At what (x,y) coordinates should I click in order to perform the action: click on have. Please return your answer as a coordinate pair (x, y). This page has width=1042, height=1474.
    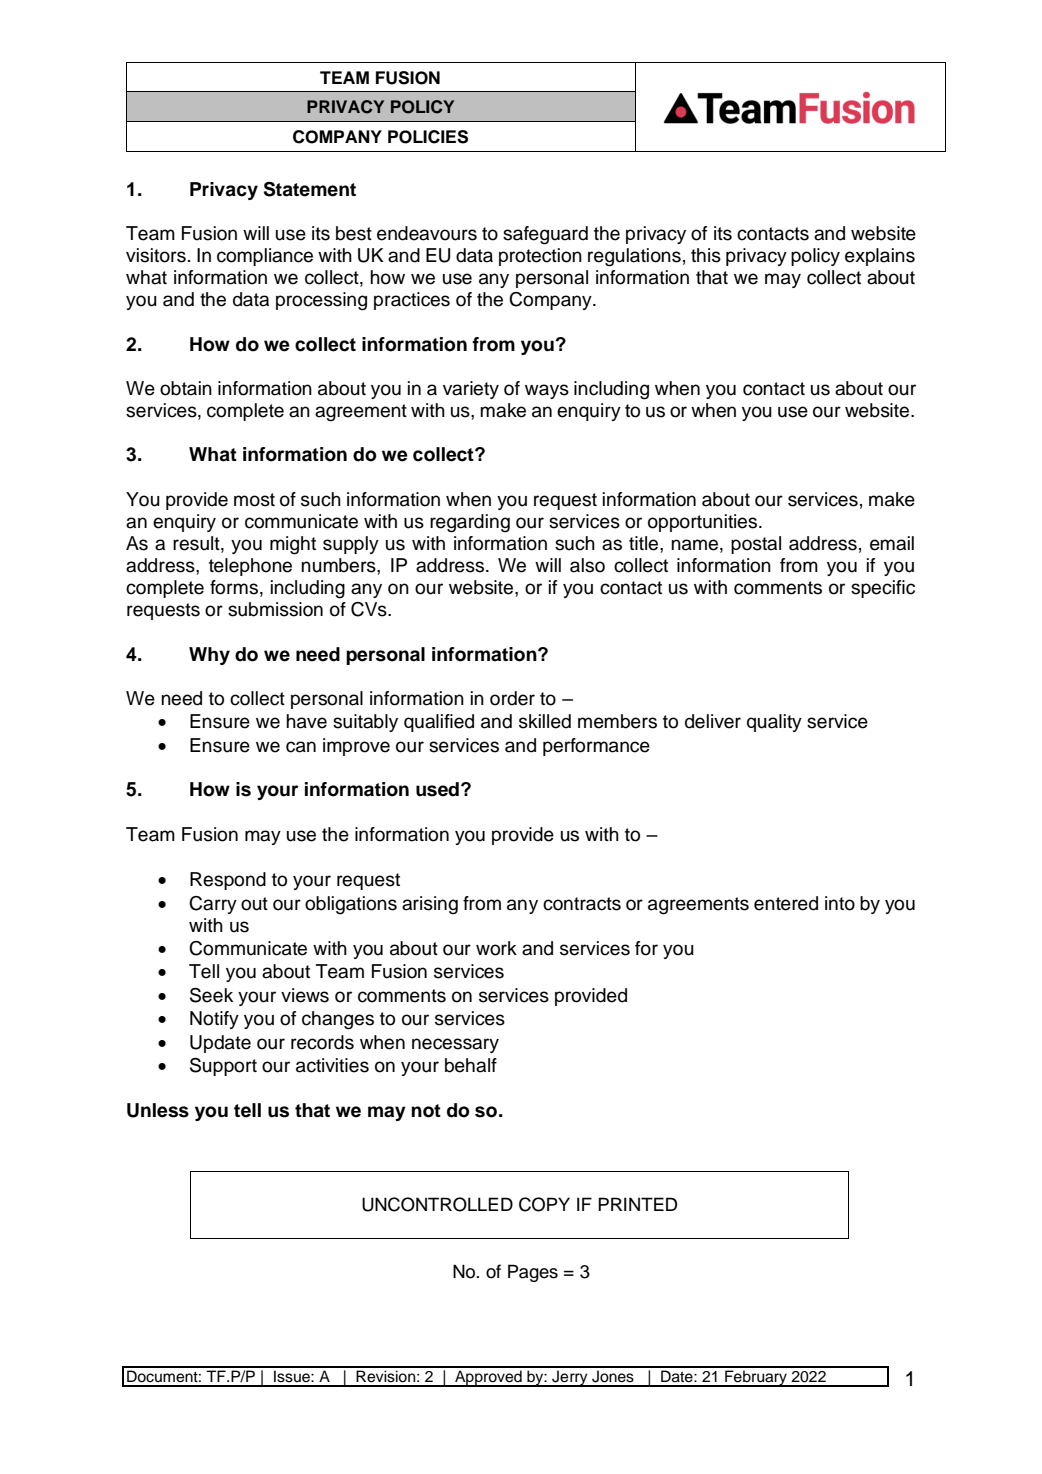
    Looking at the image, I should click on (306, 721).
